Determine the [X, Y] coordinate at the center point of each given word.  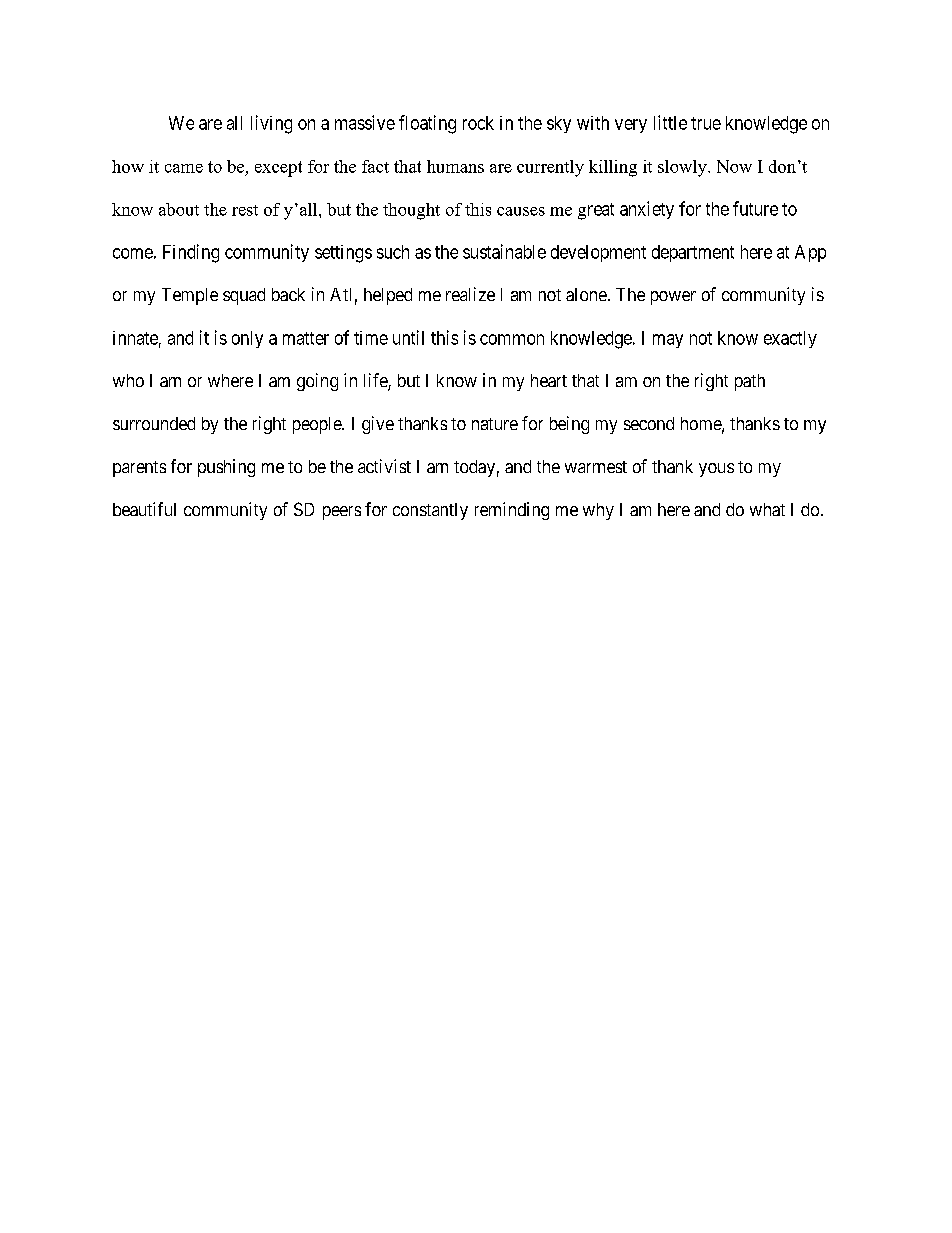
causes [521, 211]
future [755, 208]
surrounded [154, 423]
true [706, 123]
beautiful [144, 509]
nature [495, 424]
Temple [190, 296]
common [512, 339]
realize [470, 294]
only [247, 339]
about [179, 209]
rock [478, 123]
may [668, 341]
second [649, 423]
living [271, 124]
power [673, 298]
